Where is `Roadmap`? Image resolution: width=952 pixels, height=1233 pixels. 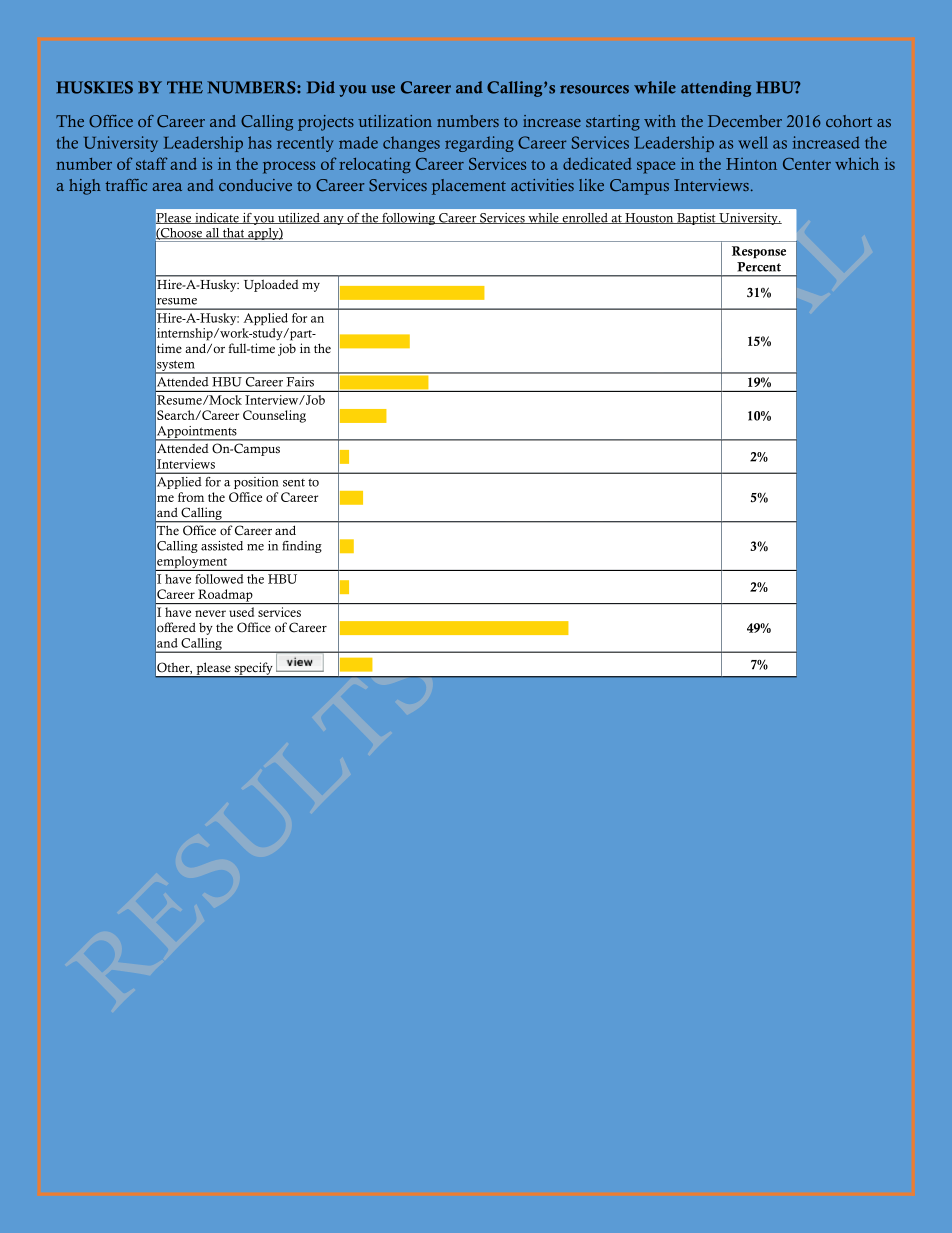
Roadmap is located at coordinates (225, 596).
